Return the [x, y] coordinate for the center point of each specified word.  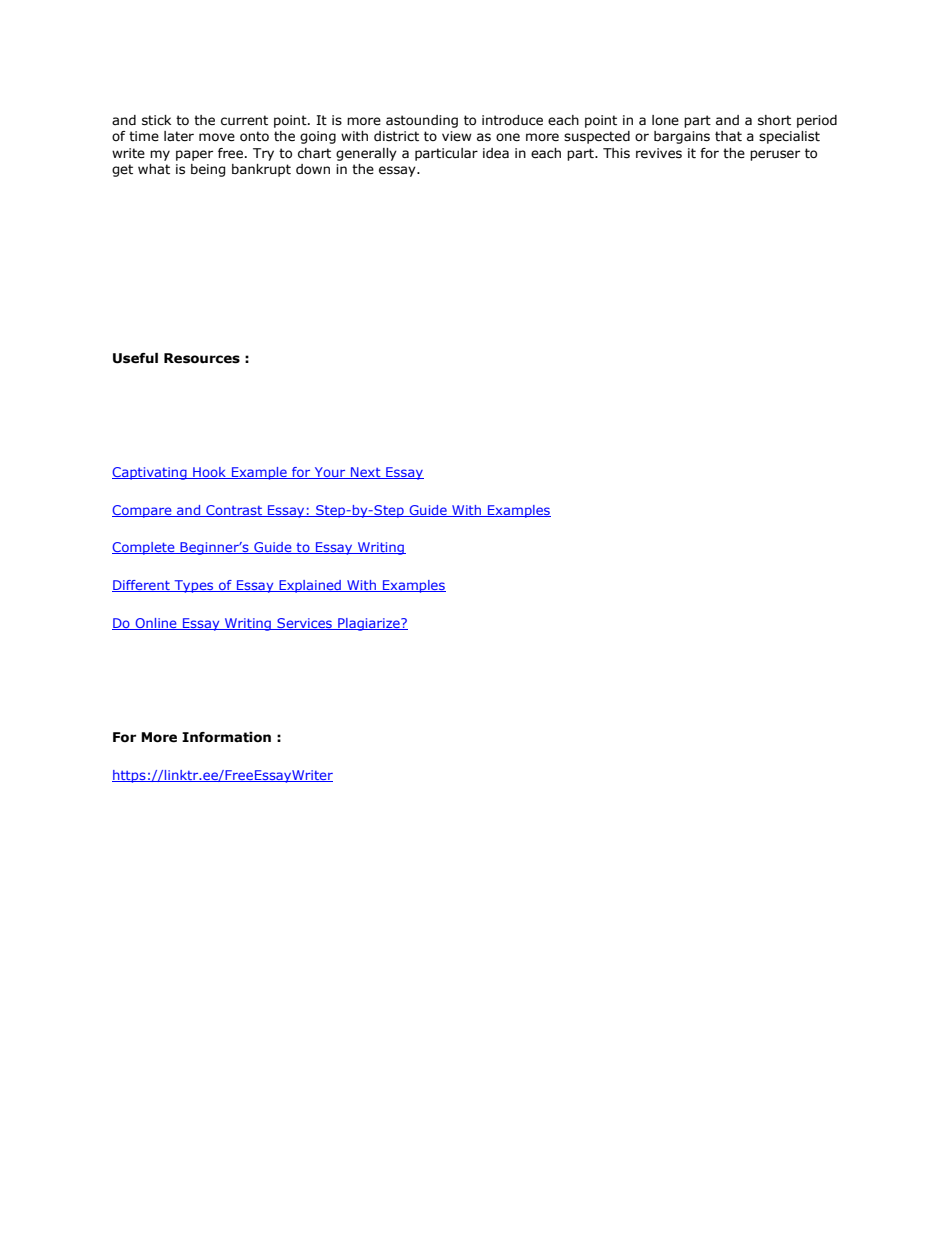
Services [304, 624]
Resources [202, 358]
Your [330, 473]
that [728, 136]
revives [659, 153]
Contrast [234, 511]
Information [226, 737]
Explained [310, 586]
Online [156, 624]
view [457, 136]
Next [366, 473]
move [217, 137]
